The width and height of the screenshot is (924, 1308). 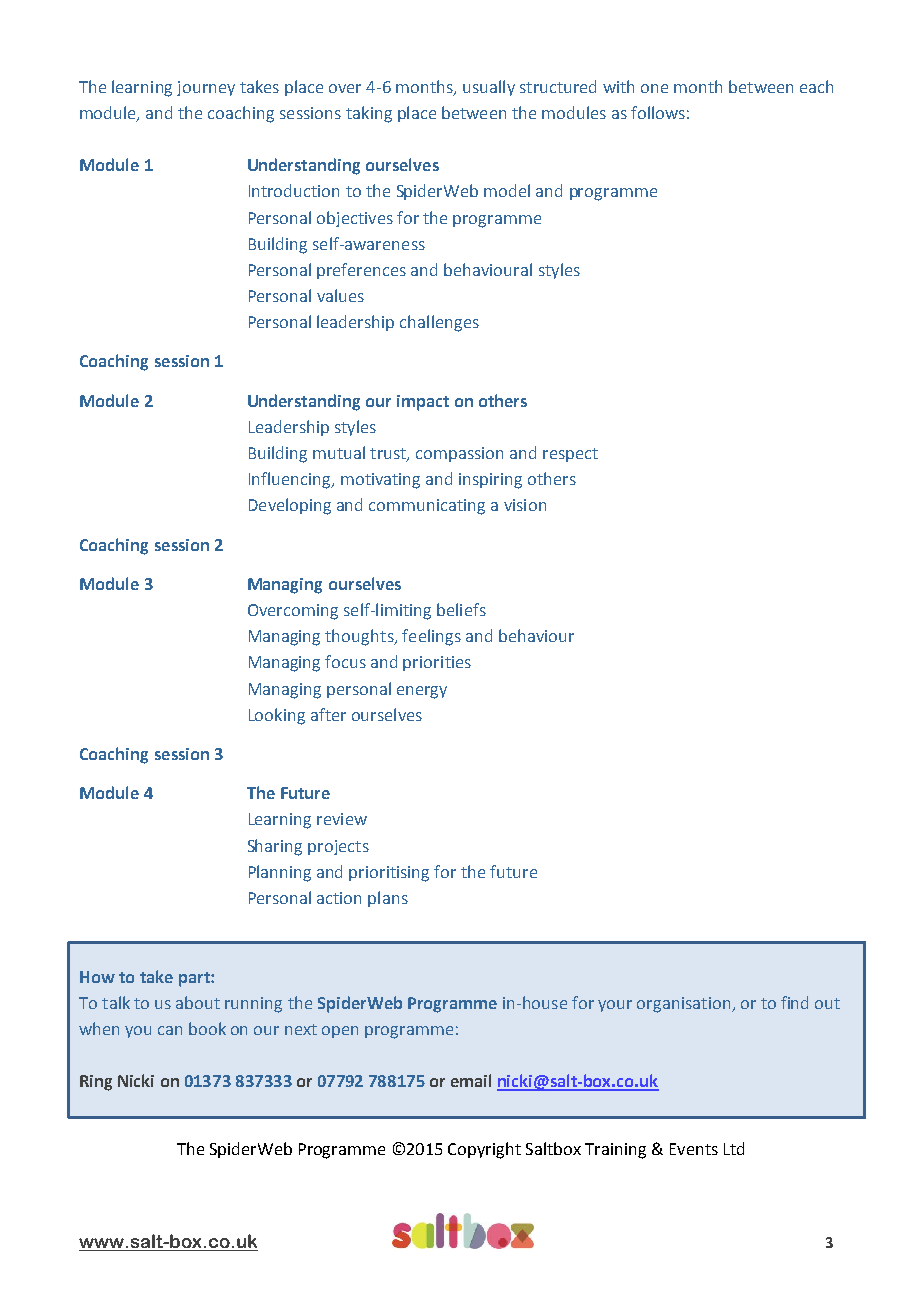 What do you see at coordinates (277, 716) in the screenshot?
I see `Looking` at bounding box center [277, 716].
